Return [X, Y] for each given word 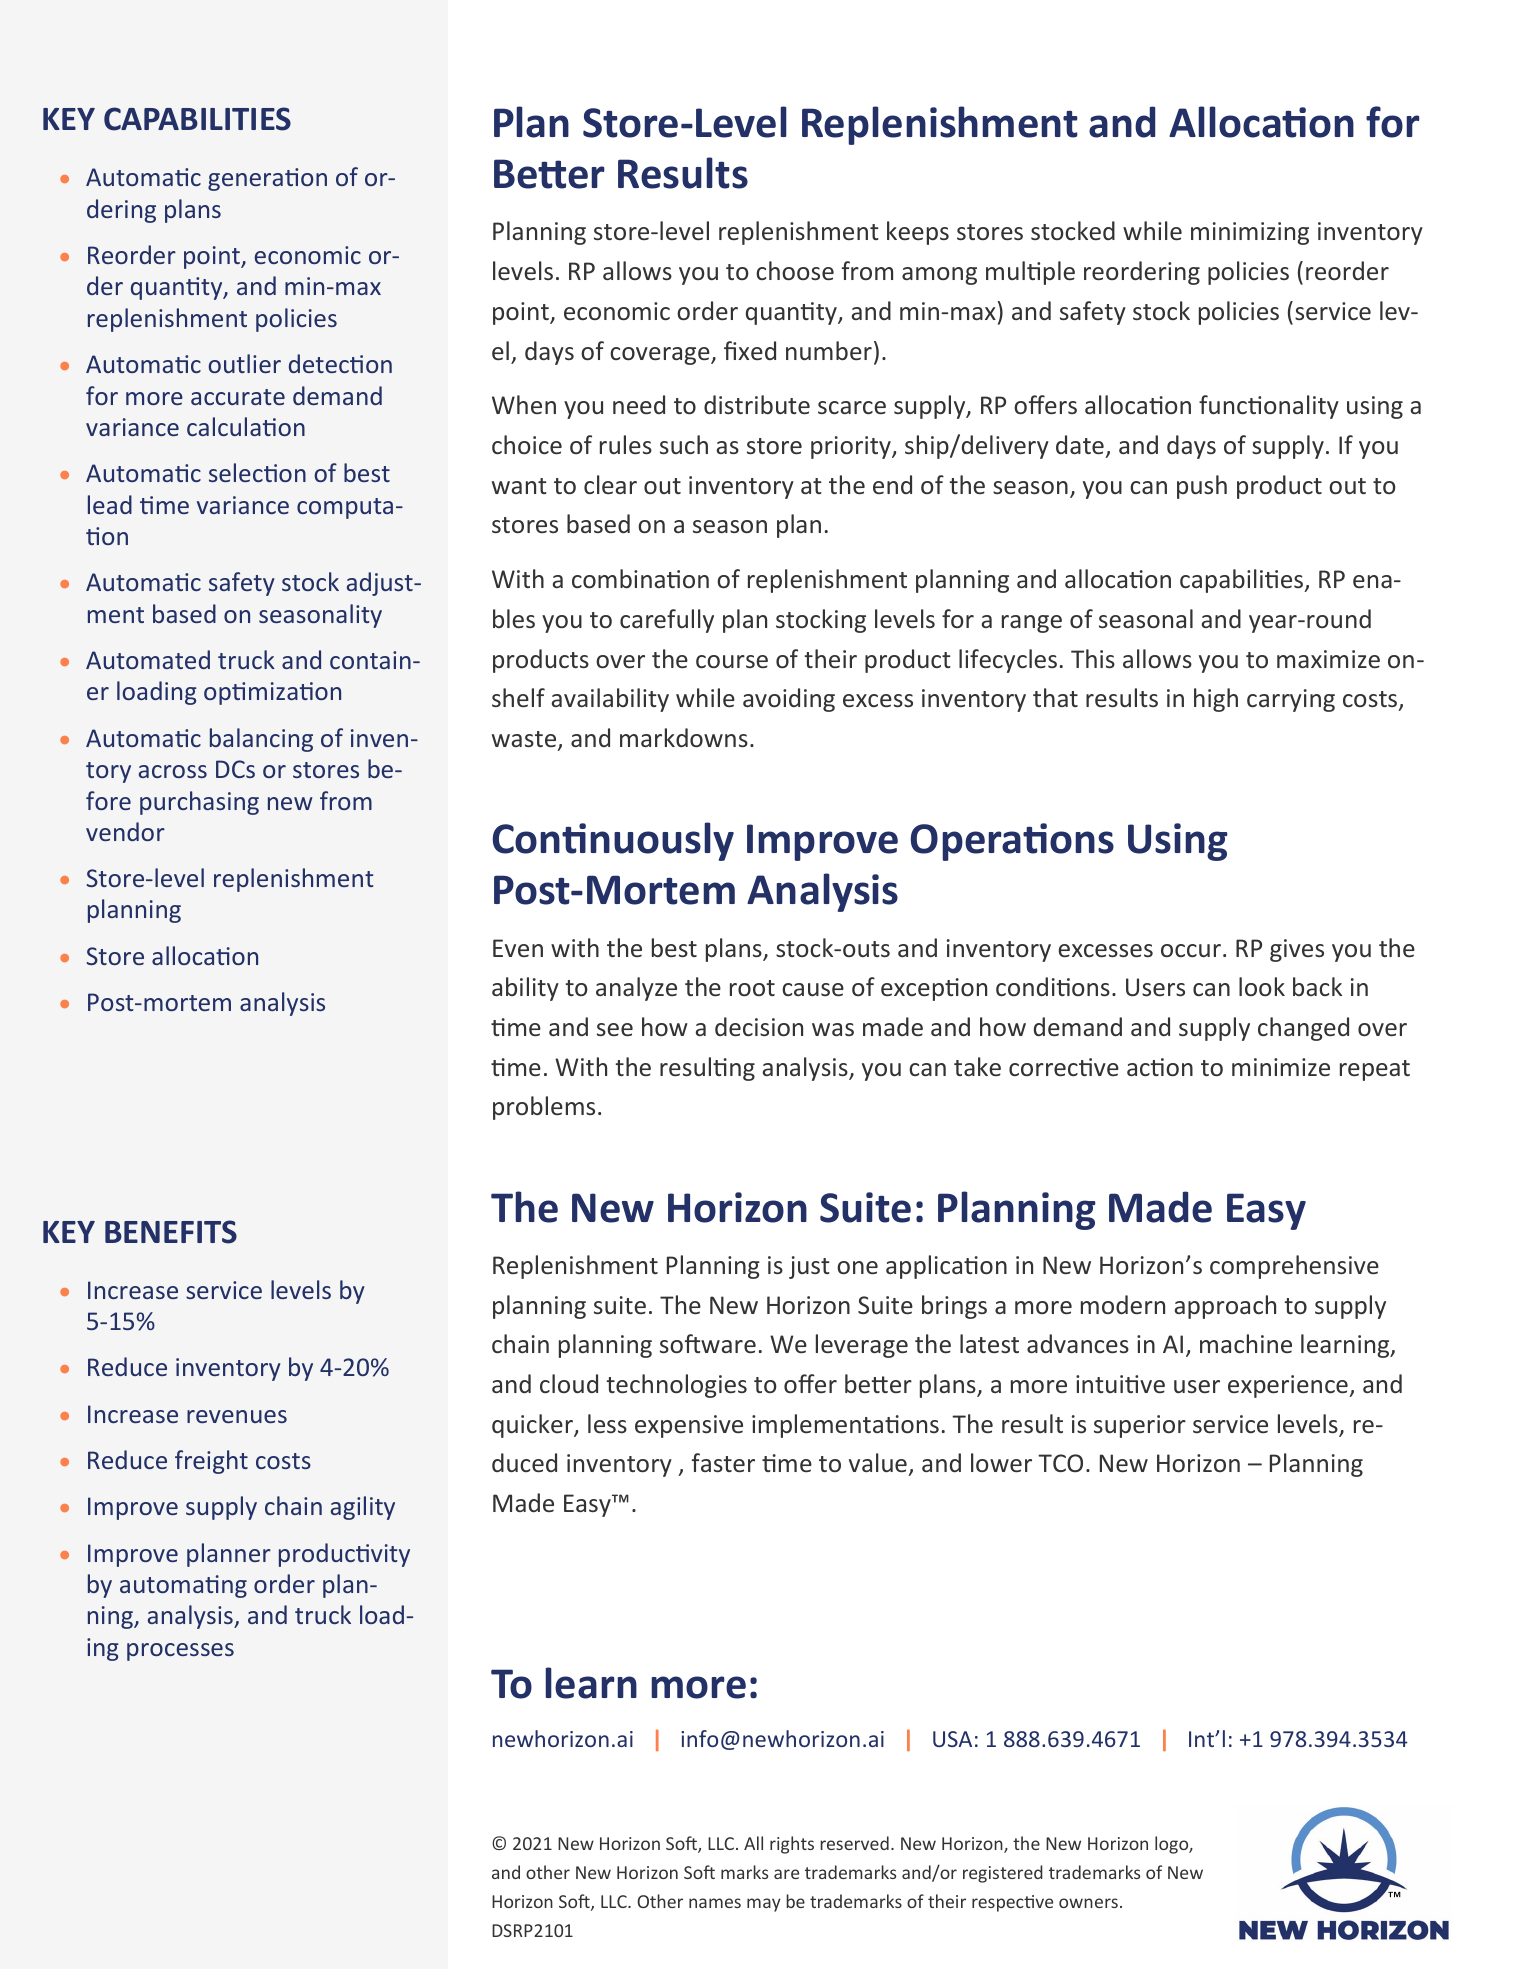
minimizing [1250, 233]
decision [759, 1026]
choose [795, 270]
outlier [244, 363]
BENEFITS [171, 1232]
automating [183, 1586]
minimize [1281, 1067]
